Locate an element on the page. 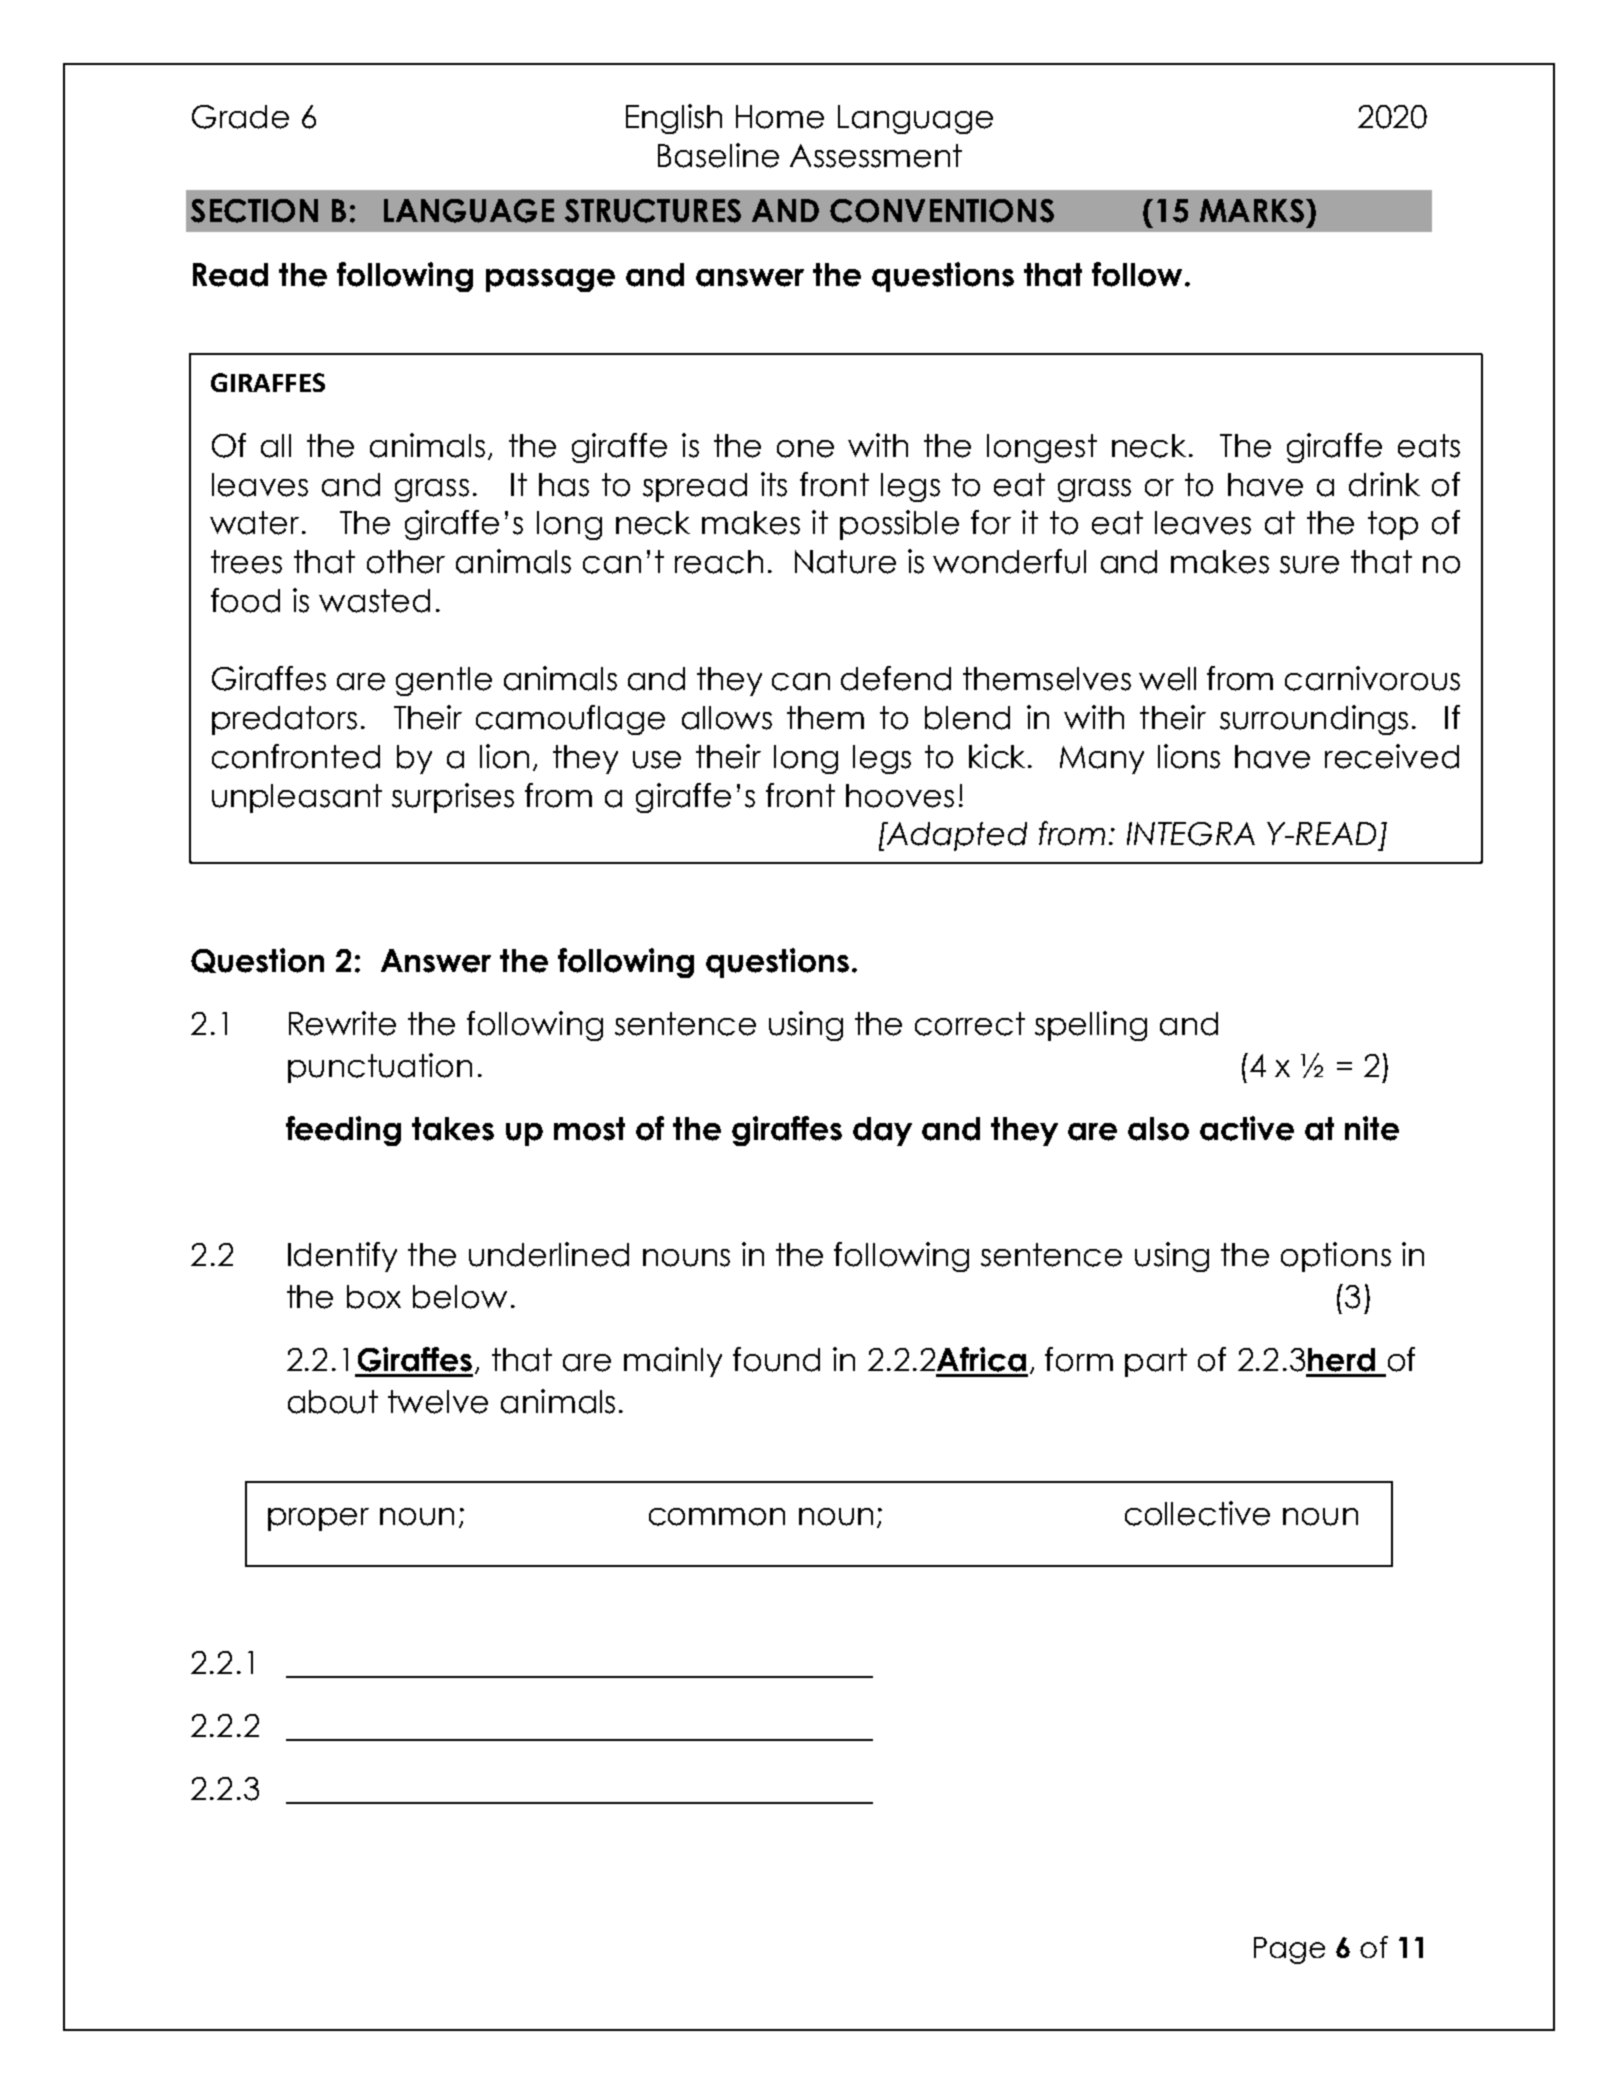  collective is located at coordinates (1197, 1513).
